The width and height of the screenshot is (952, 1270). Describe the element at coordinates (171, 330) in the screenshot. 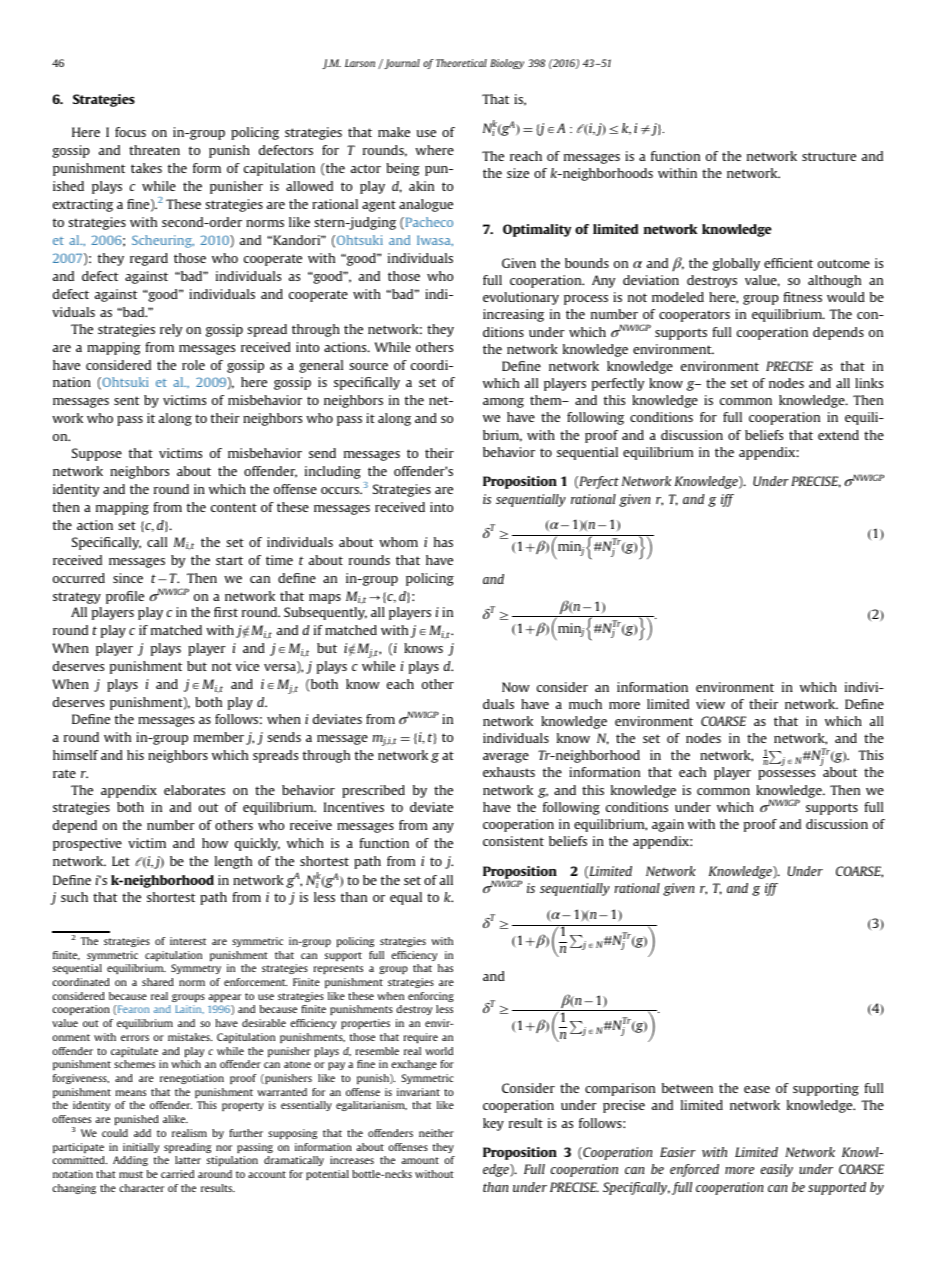

I see `rely` at that location.
